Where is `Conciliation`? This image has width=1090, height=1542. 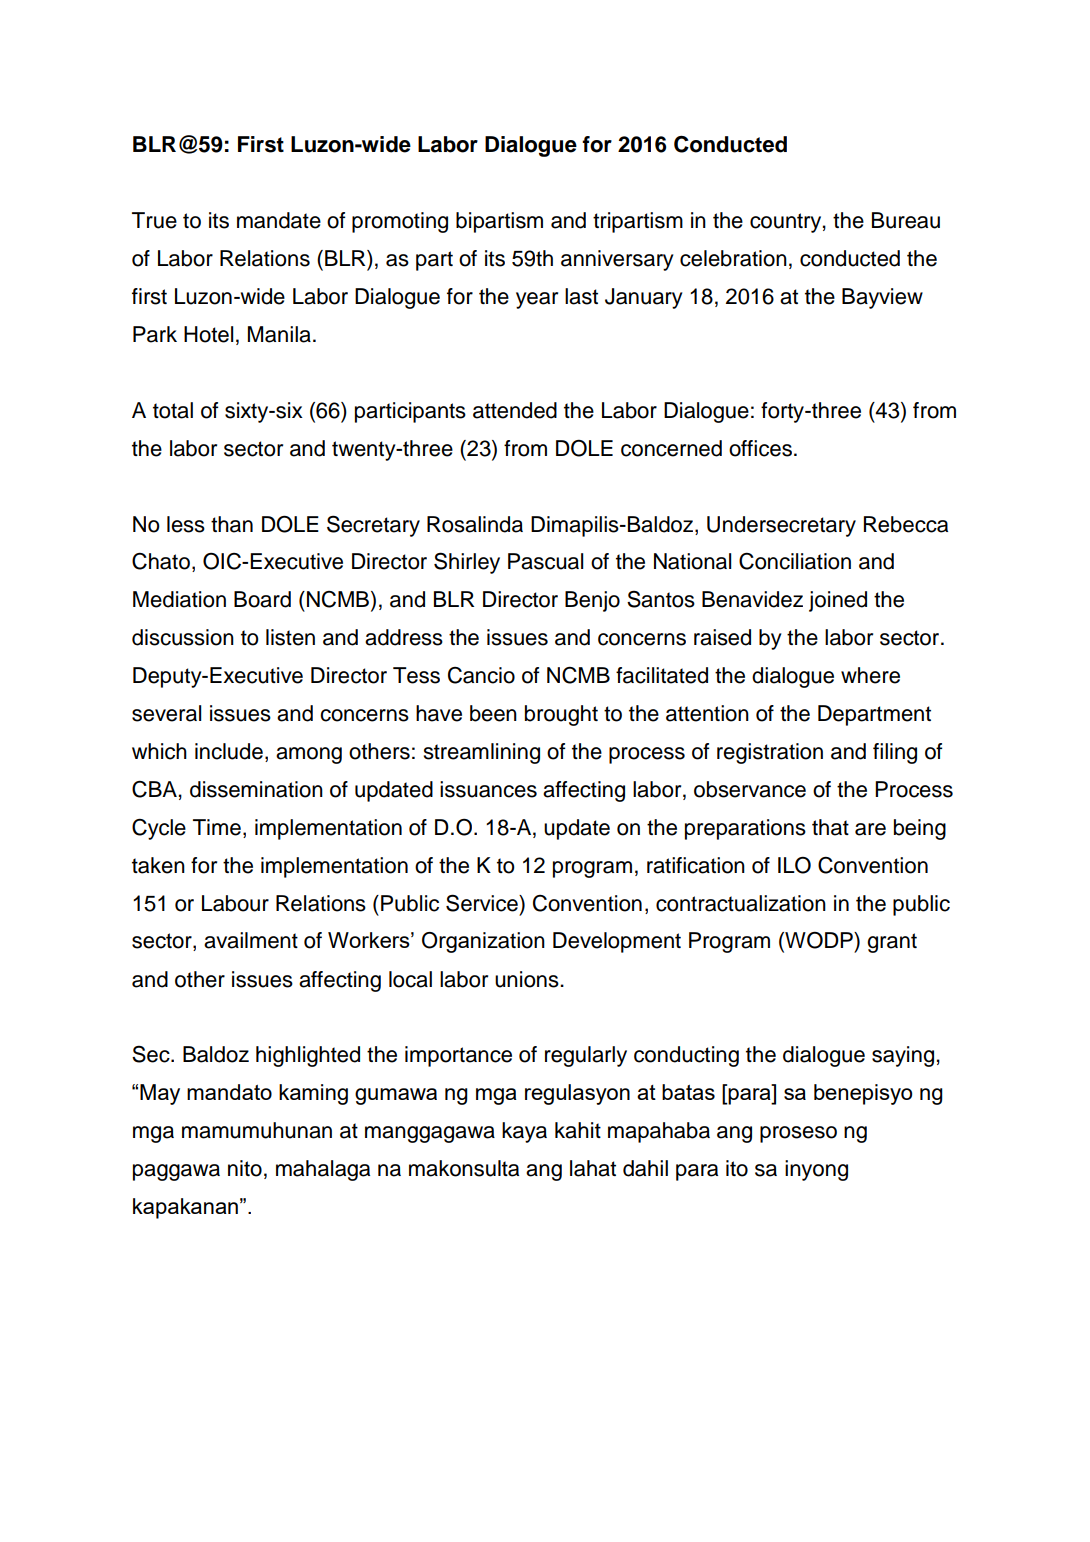 Conciliation is located at coordinates (795, 561).
